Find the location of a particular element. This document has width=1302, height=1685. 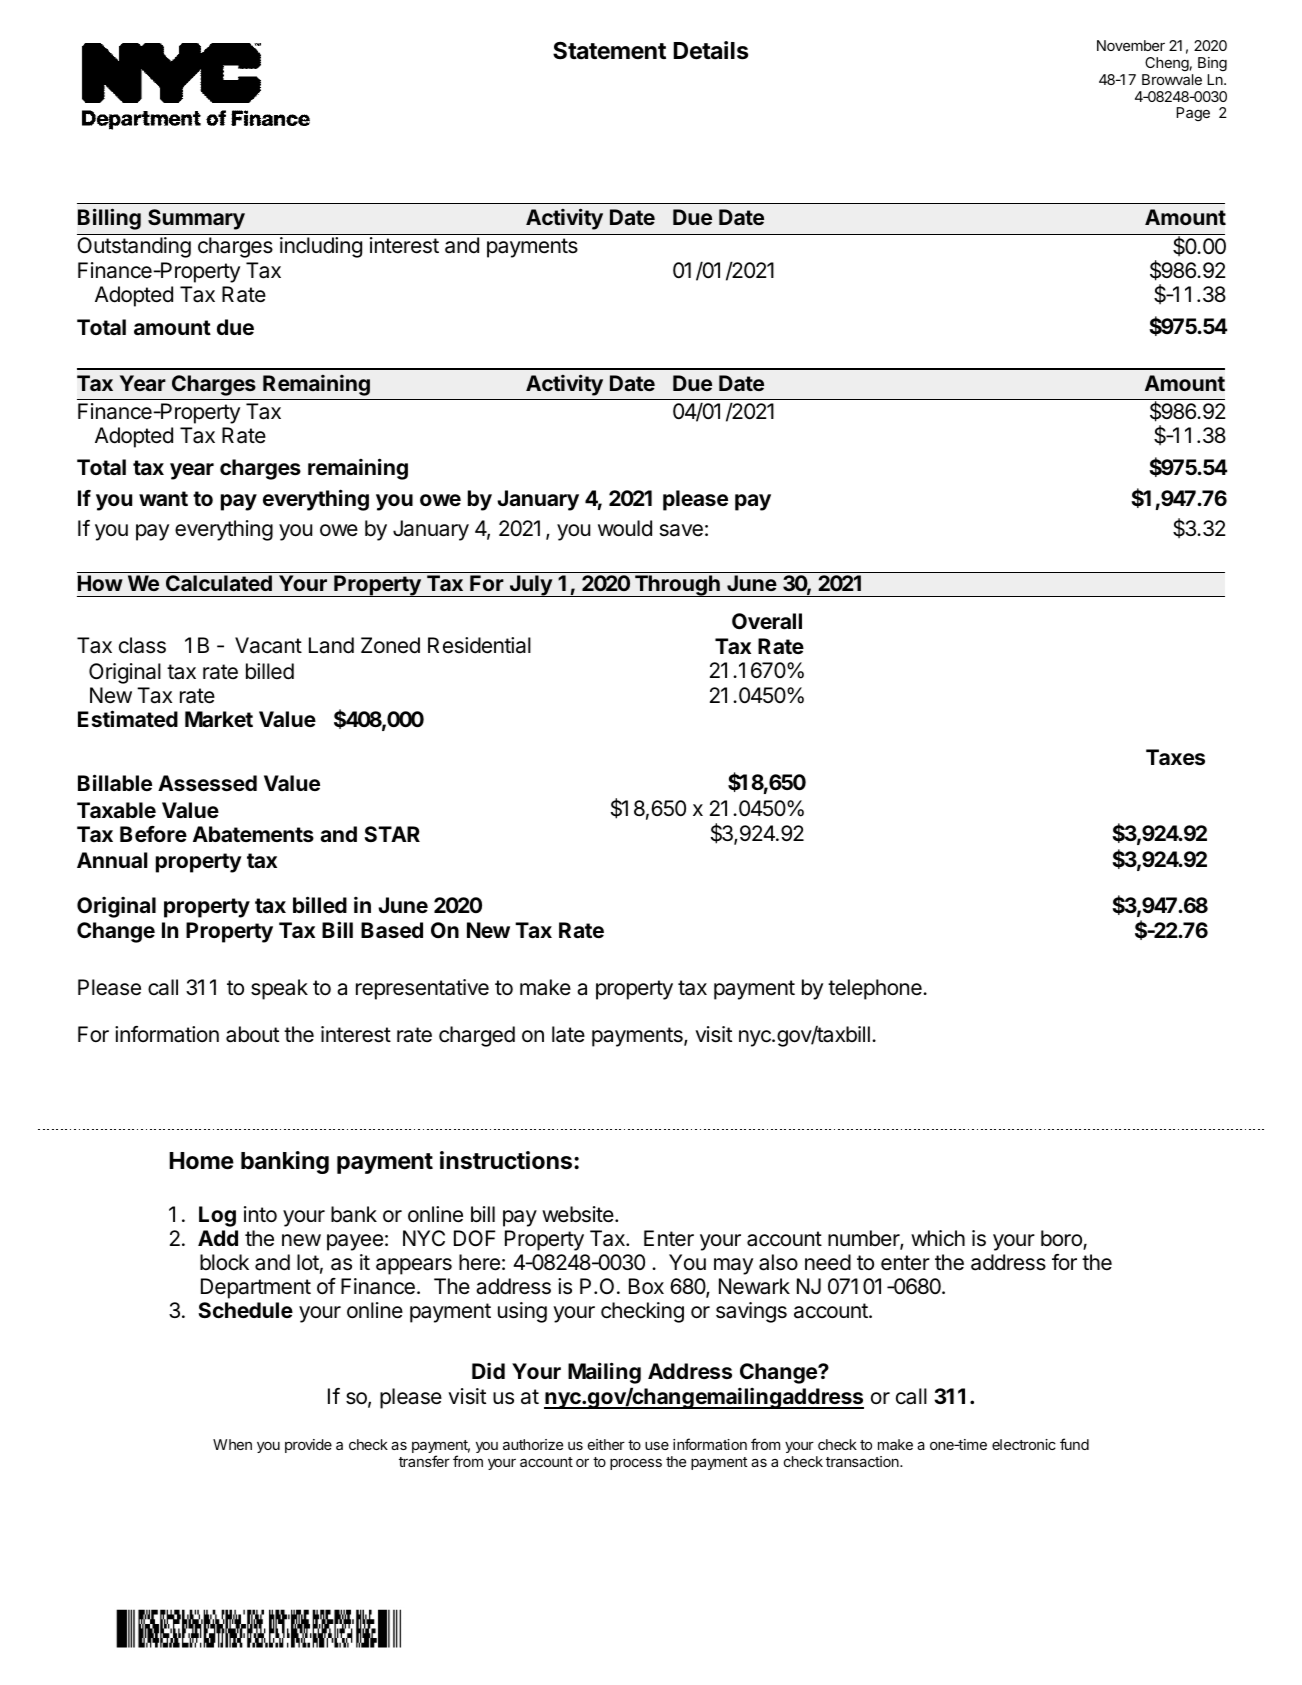

use is located at coordinates (657, 1446).
